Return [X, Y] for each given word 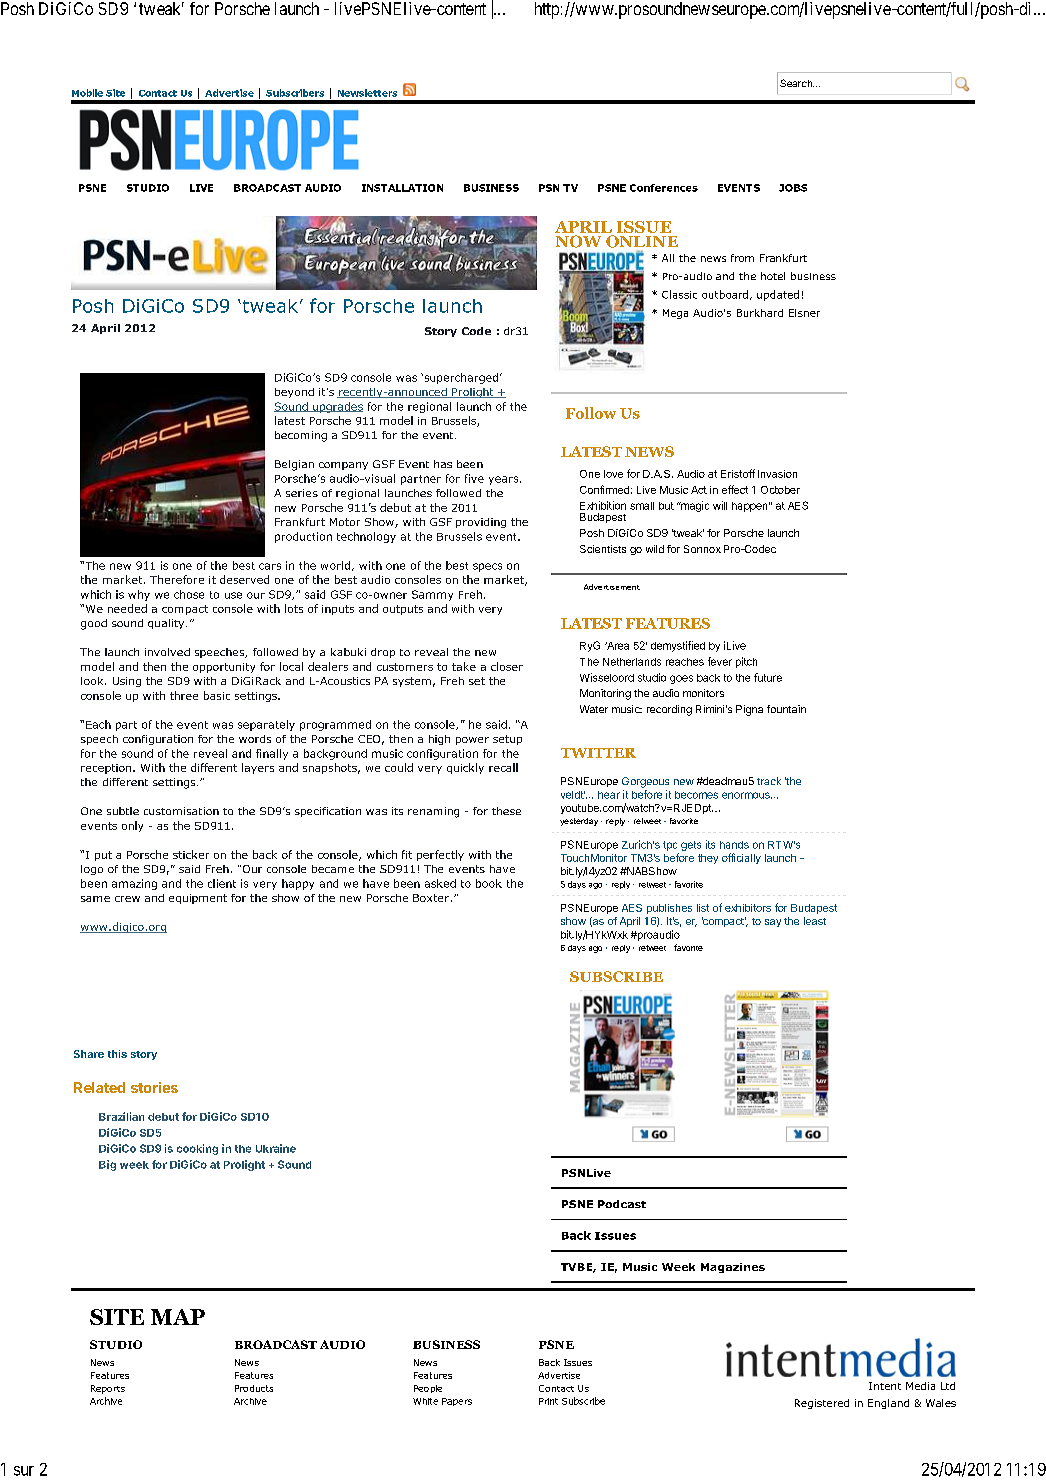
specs [487, 567]
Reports [108, 1389]
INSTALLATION [402, 188]
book [489, 883]
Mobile [87, 93]
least [815, 921]
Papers [457, 1402]
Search [797, 83]
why [139, 595]
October [780, 490]
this [117, 1054]
